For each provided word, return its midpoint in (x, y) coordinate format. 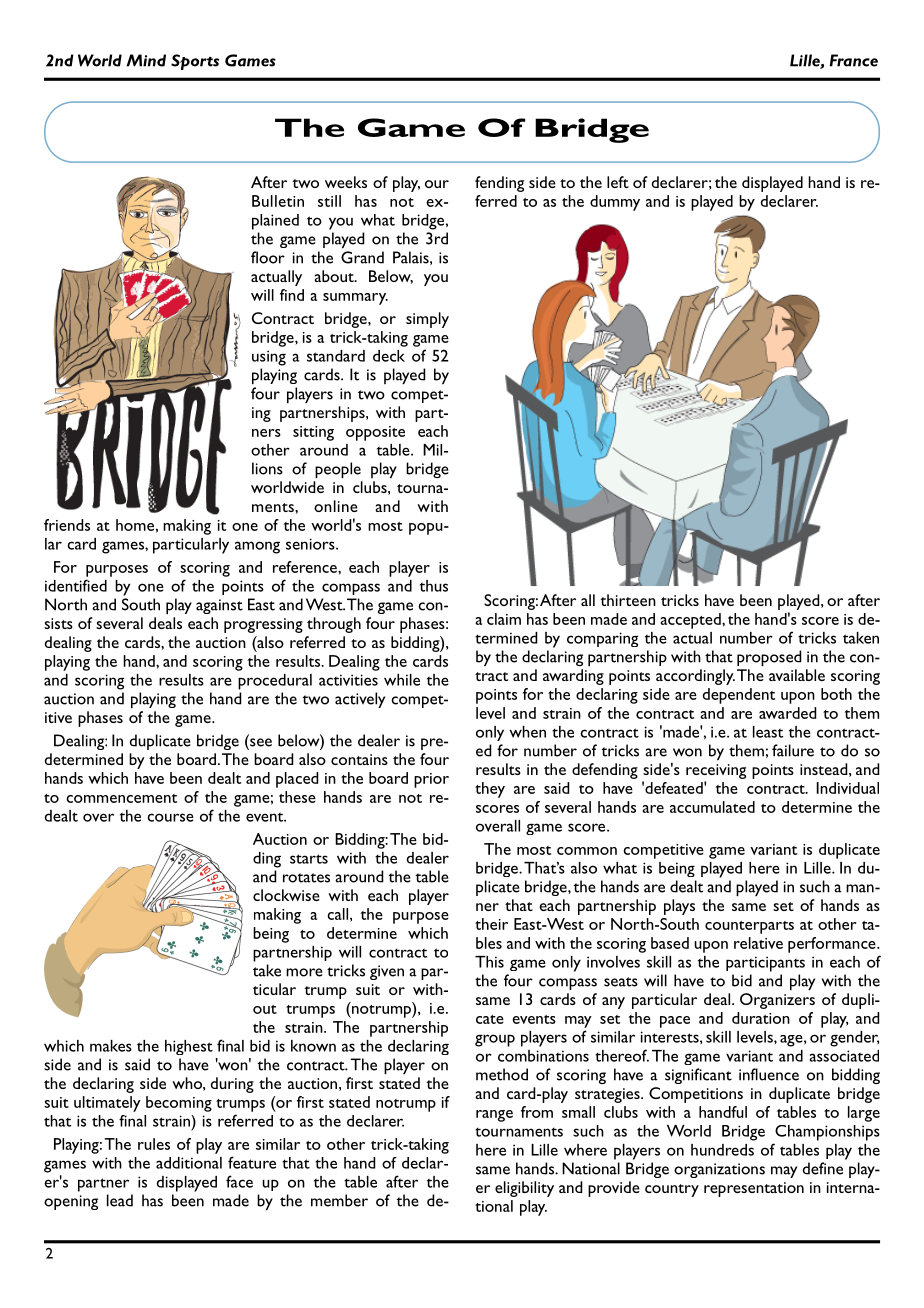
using (269, 358)
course (170, 817)
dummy (615, 203)
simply (427, 320)
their (491, 924)
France (854, 60)
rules (154, 1144)
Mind (146, 60)
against (219, 606)
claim (504, 619)
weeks (346, 182)
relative (758, 943)
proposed (769, 658)
